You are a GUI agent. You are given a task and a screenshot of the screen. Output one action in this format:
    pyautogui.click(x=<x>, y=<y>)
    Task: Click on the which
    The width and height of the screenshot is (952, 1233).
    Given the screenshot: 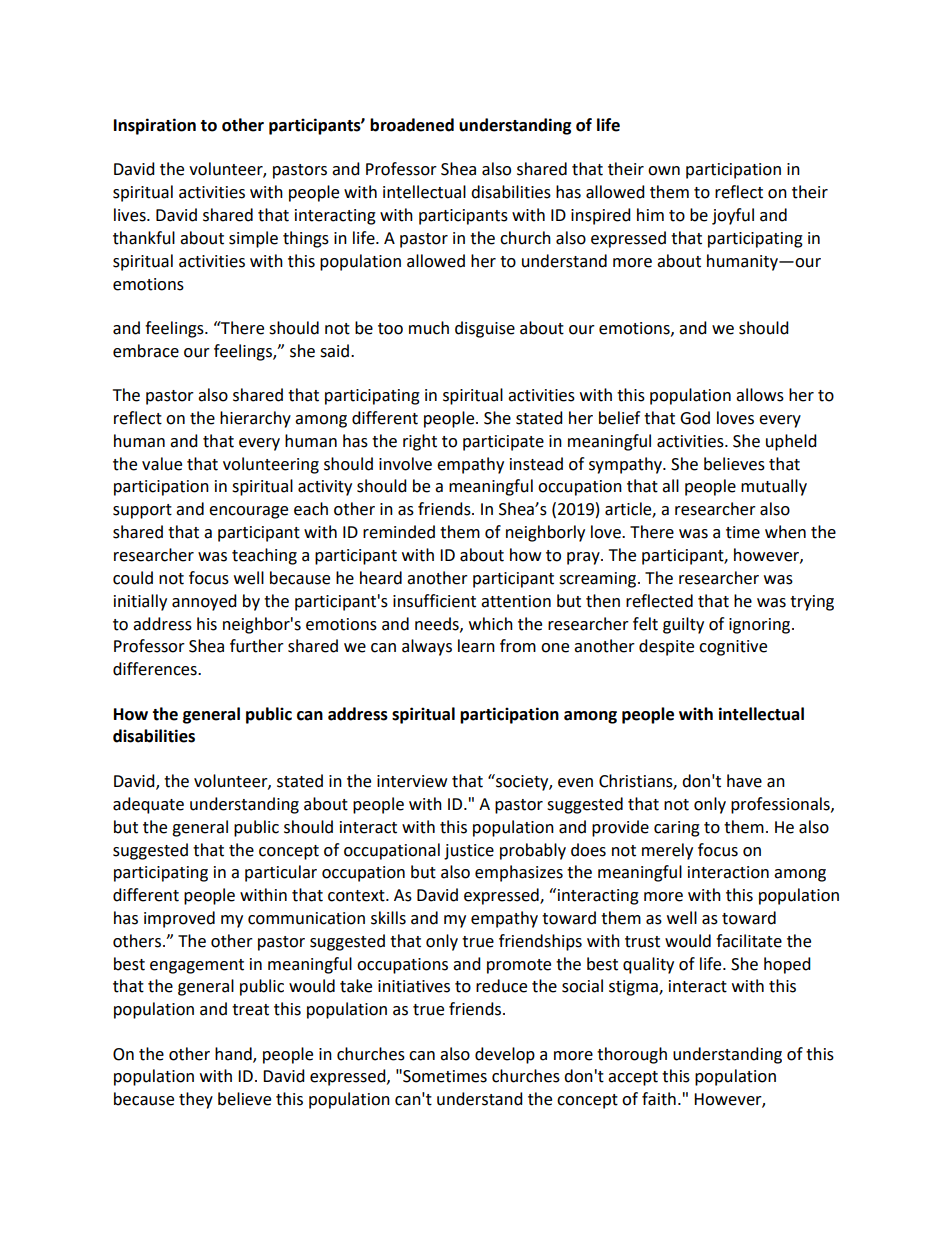 What is the action you would take?
    pyautogui.click(x=491, y=624)
